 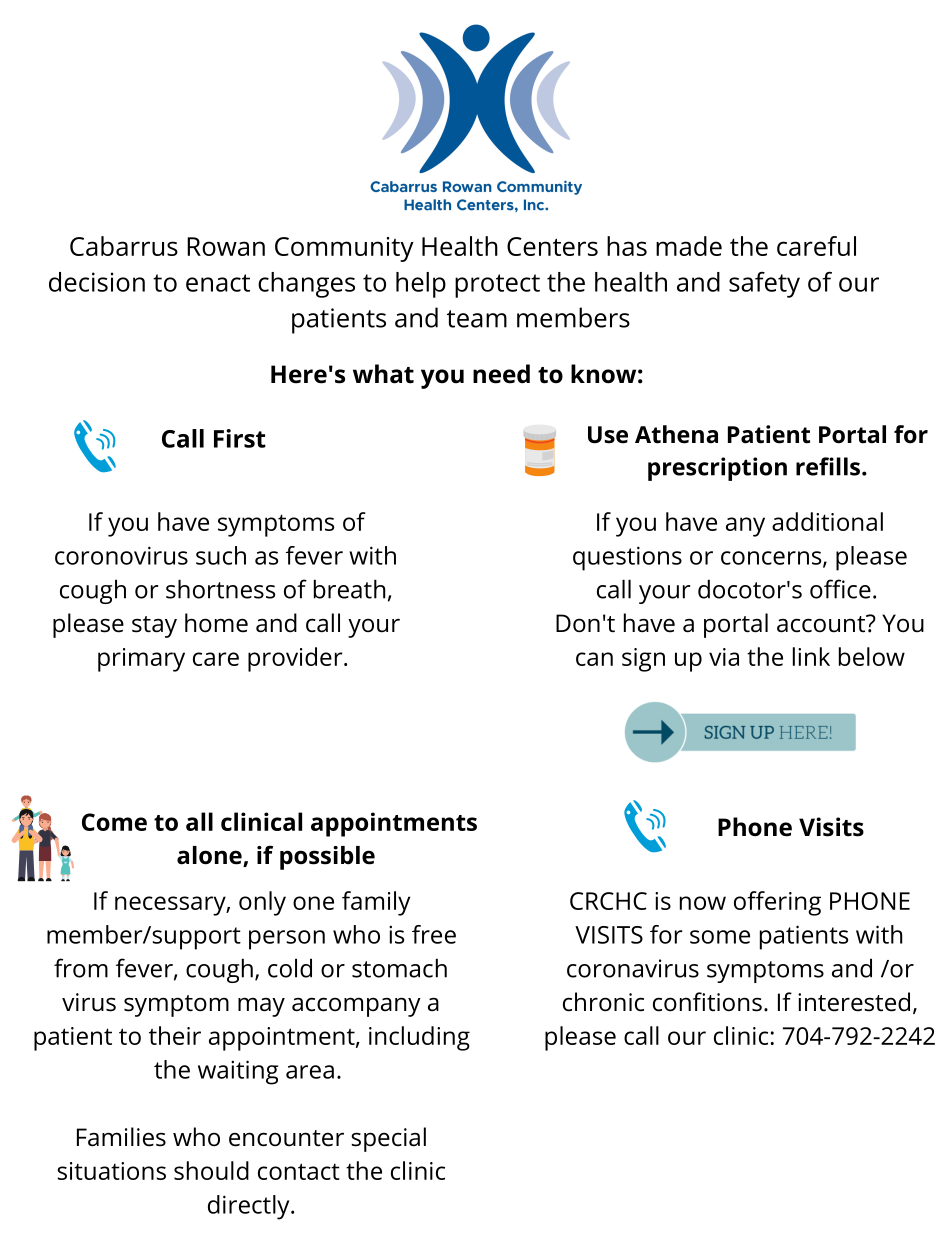 I want to click on from, so click(x=81, y=968).
